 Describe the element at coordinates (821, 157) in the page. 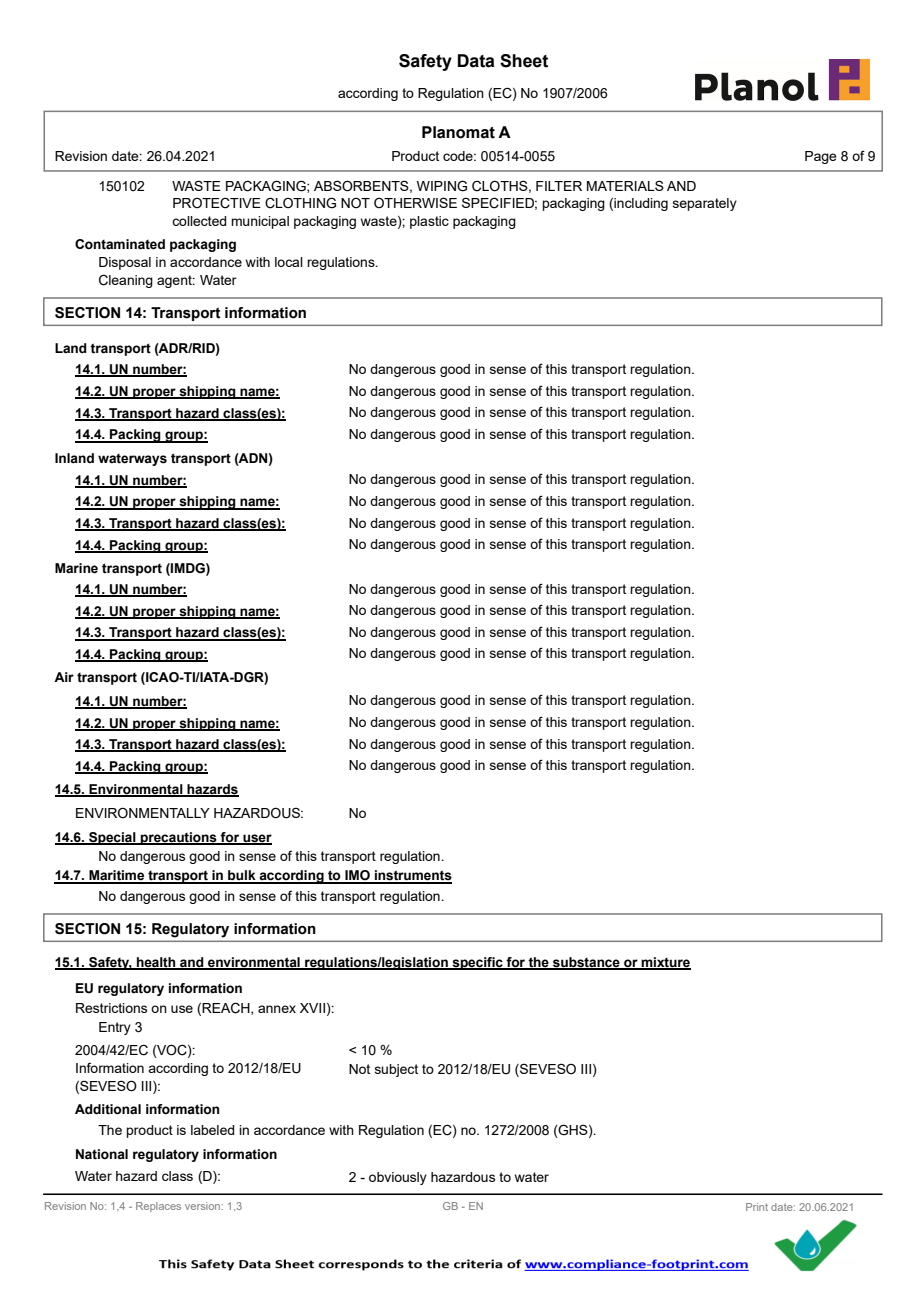

I see `Page` at that location.
